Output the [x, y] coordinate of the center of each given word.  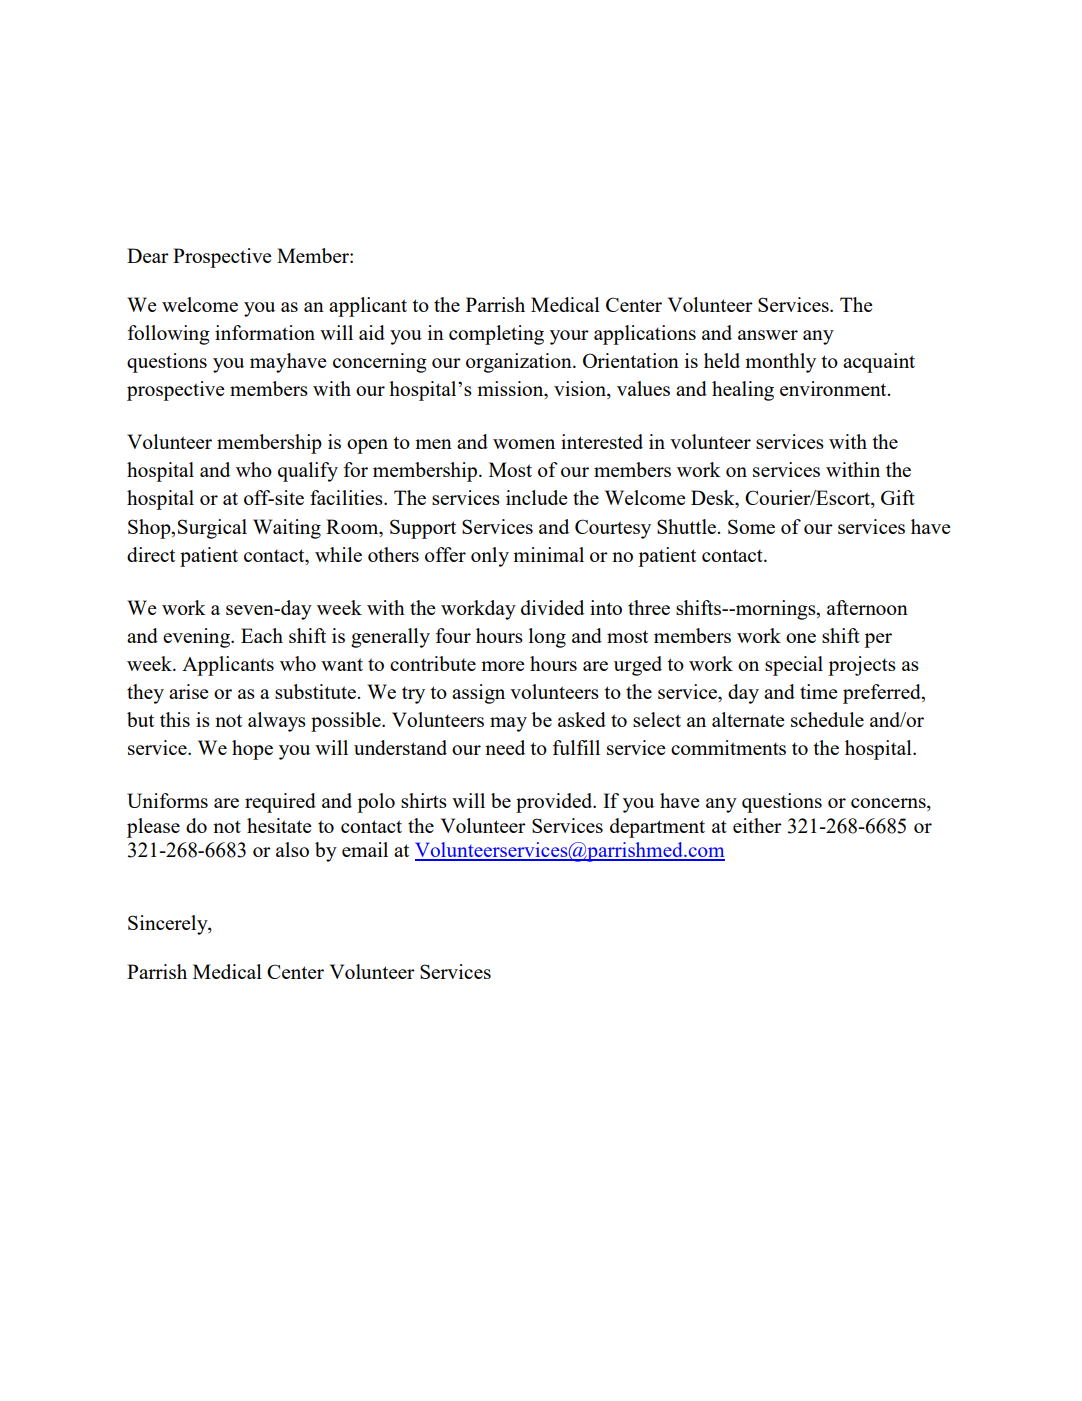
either [757, 825]
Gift [898, 497]
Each [262, 635]
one [801, 638]
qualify [308, 472]
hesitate [279, 825]
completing [496, 335]
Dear [148, 255]
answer [768, 335]
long [547, 638]
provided [555, 803]
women [524, 444]
